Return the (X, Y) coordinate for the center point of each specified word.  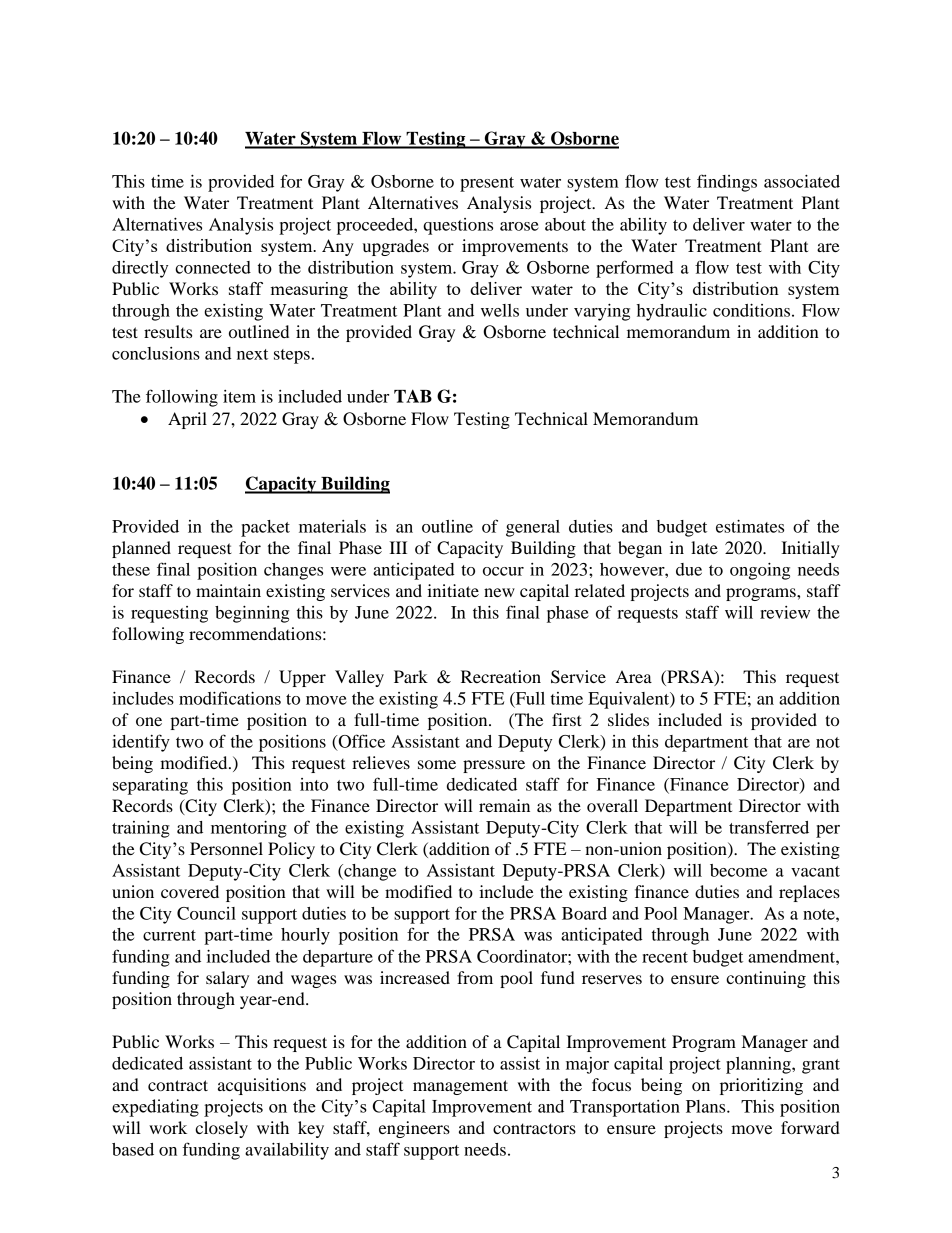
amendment (792, 956)
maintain (228, 590)
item (239, 396)
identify (141, 743)
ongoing (760, 571)
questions (458, 226)
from (475, 977)
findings (727, 183)
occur (503, 571)
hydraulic (672, 312)
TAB (413, 396)
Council (206, 913)
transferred (769, 827)
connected (213, 267)
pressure (494, 766)
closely (221, 1129)
